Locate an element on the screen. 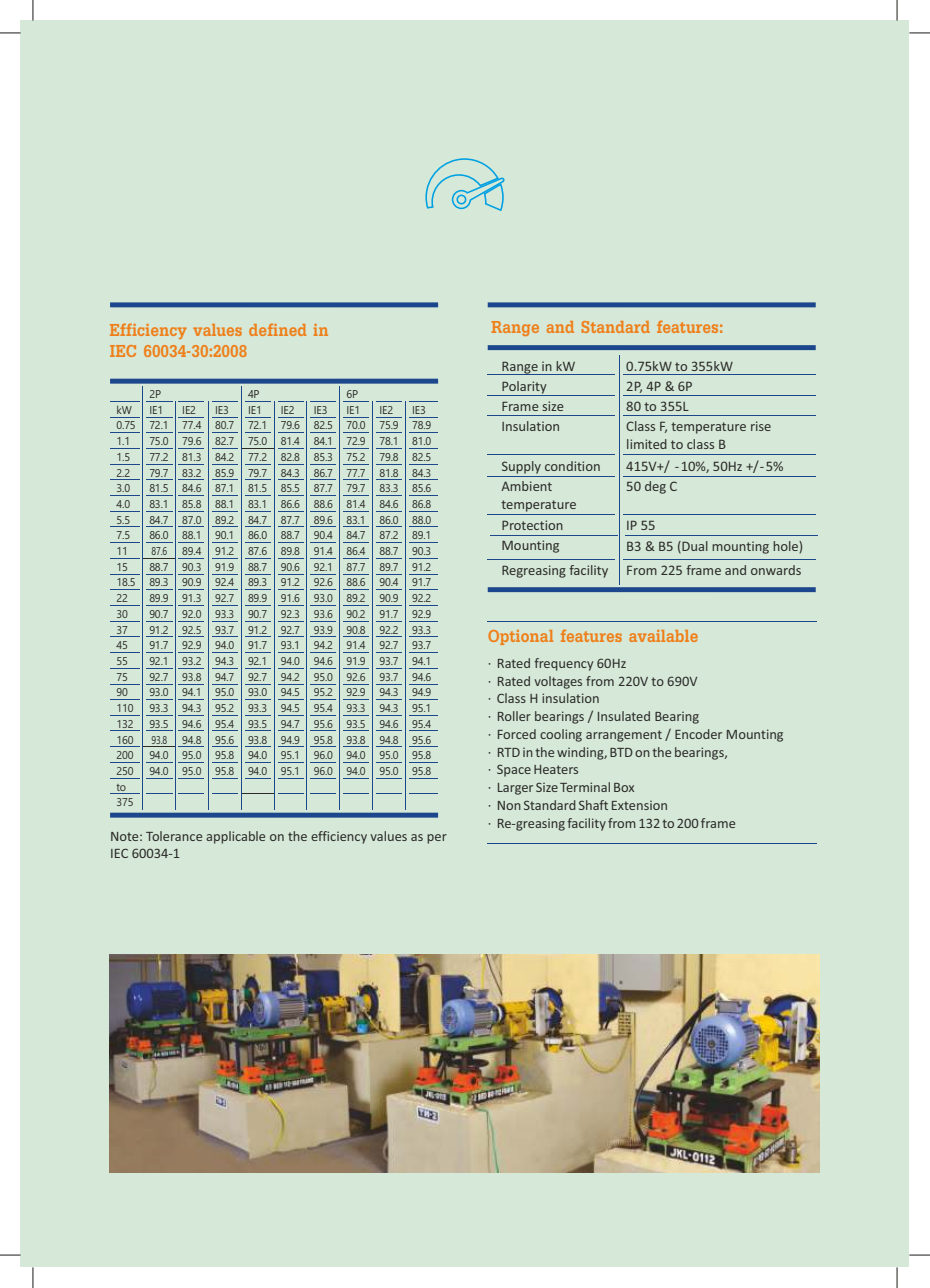 This screenshot has width=930, height=1288. Protection is located at coordinates (532, 525).
